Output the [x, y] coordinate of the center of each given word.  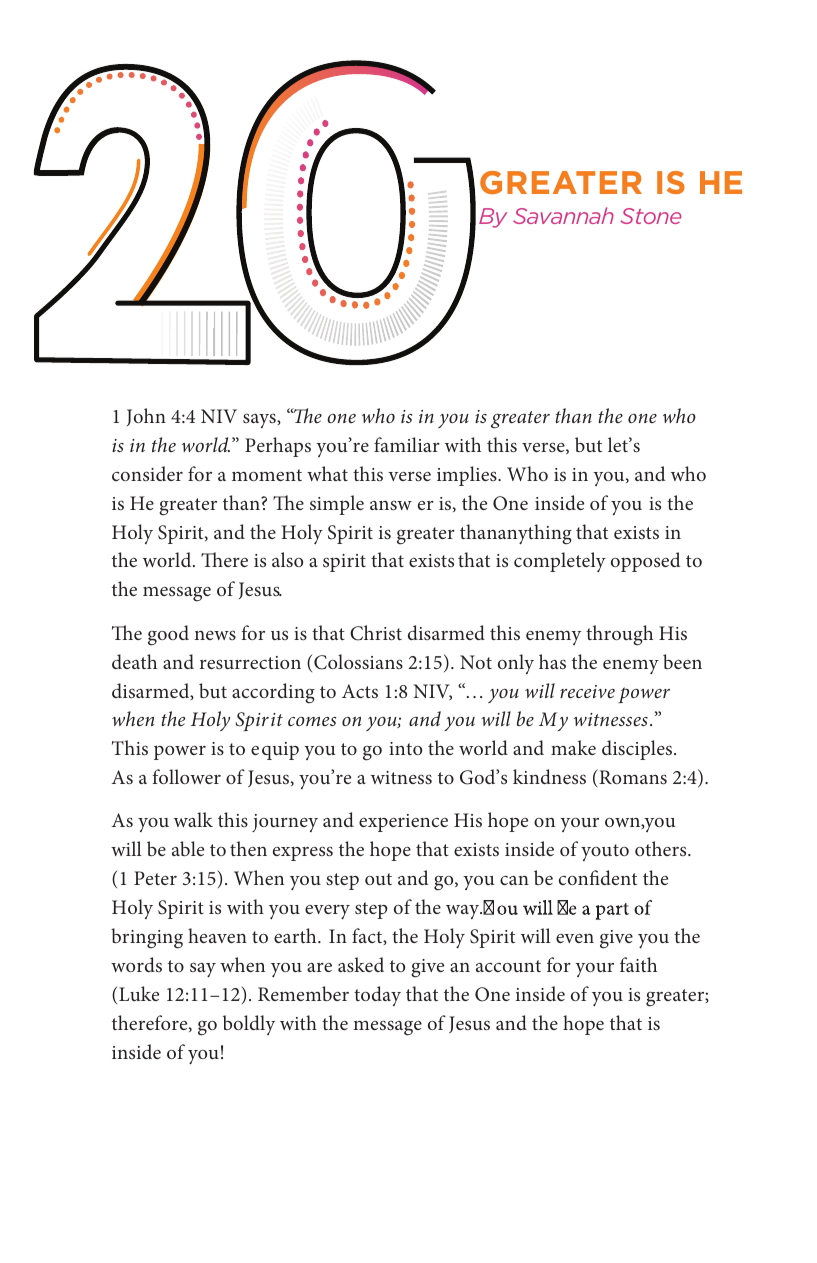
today [377, 996]
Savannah [563, 215]
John [146, 417]
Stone [651, 216]
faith [638, 964]
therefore [151, 1023]
